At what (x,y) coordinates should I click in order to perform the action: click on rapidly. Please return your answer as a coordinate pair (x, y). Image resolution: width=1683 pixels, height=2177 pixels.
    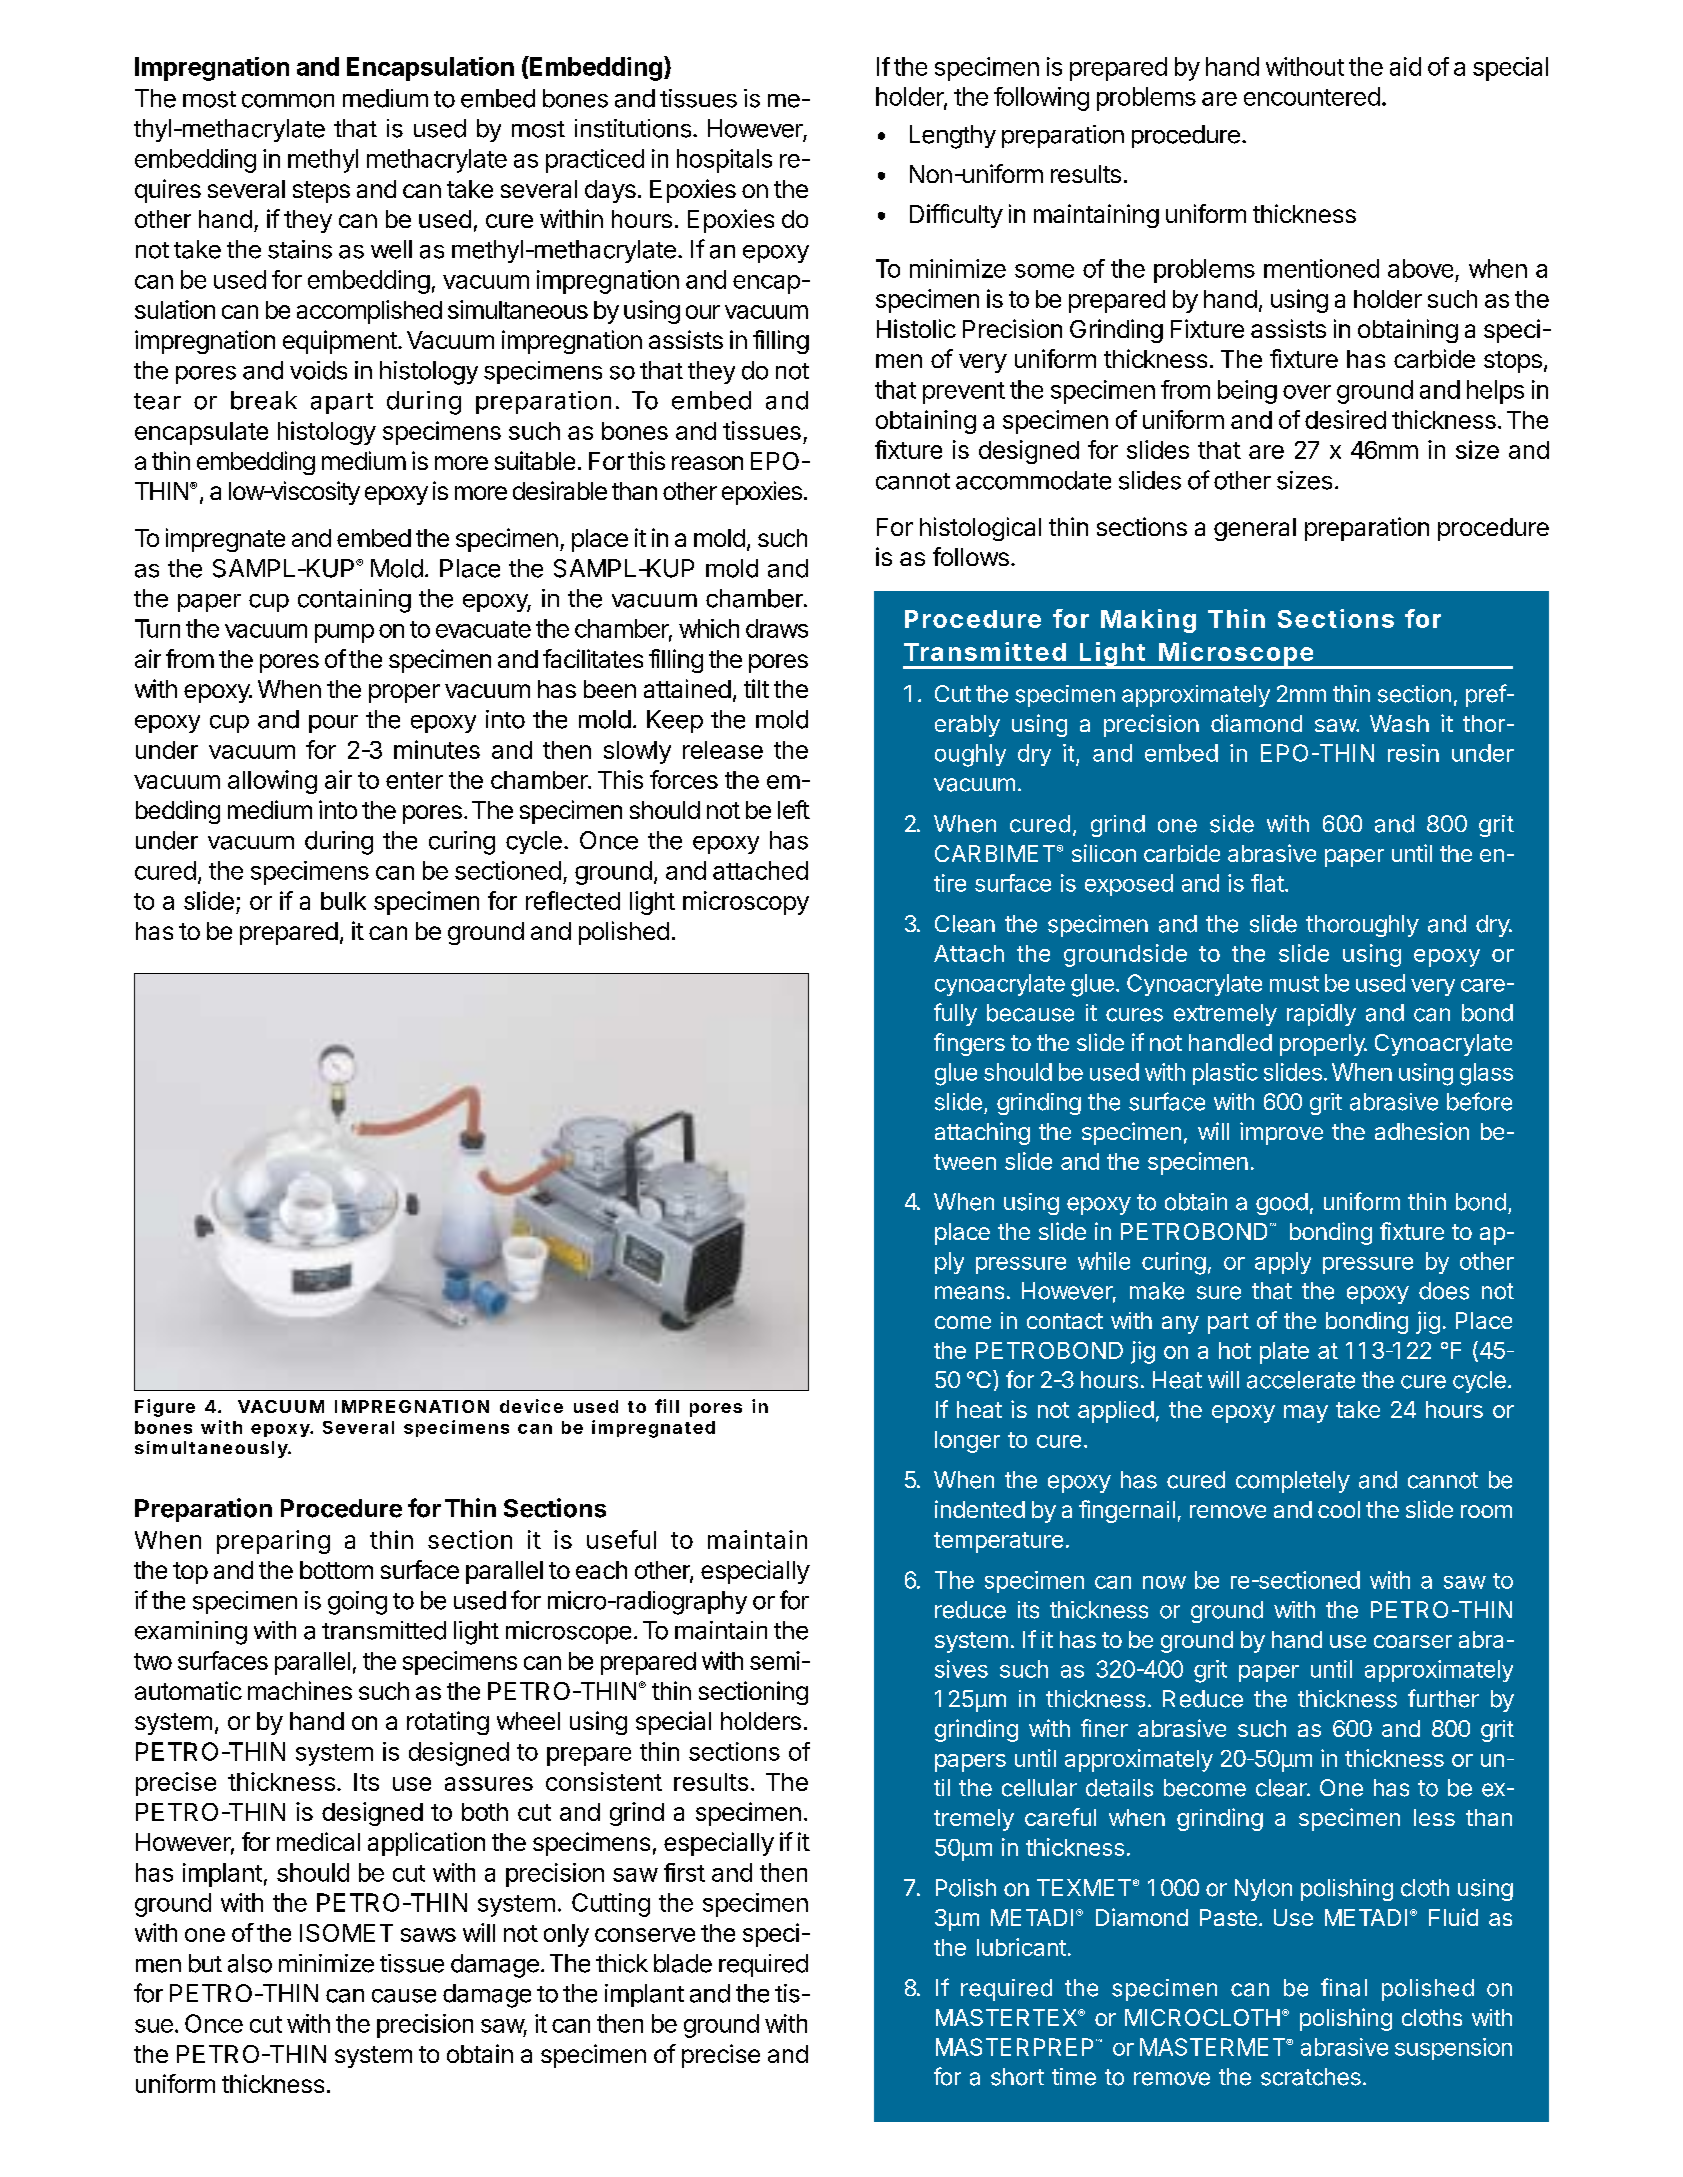
    Looking at the image, I should click on (1321, 1015).
